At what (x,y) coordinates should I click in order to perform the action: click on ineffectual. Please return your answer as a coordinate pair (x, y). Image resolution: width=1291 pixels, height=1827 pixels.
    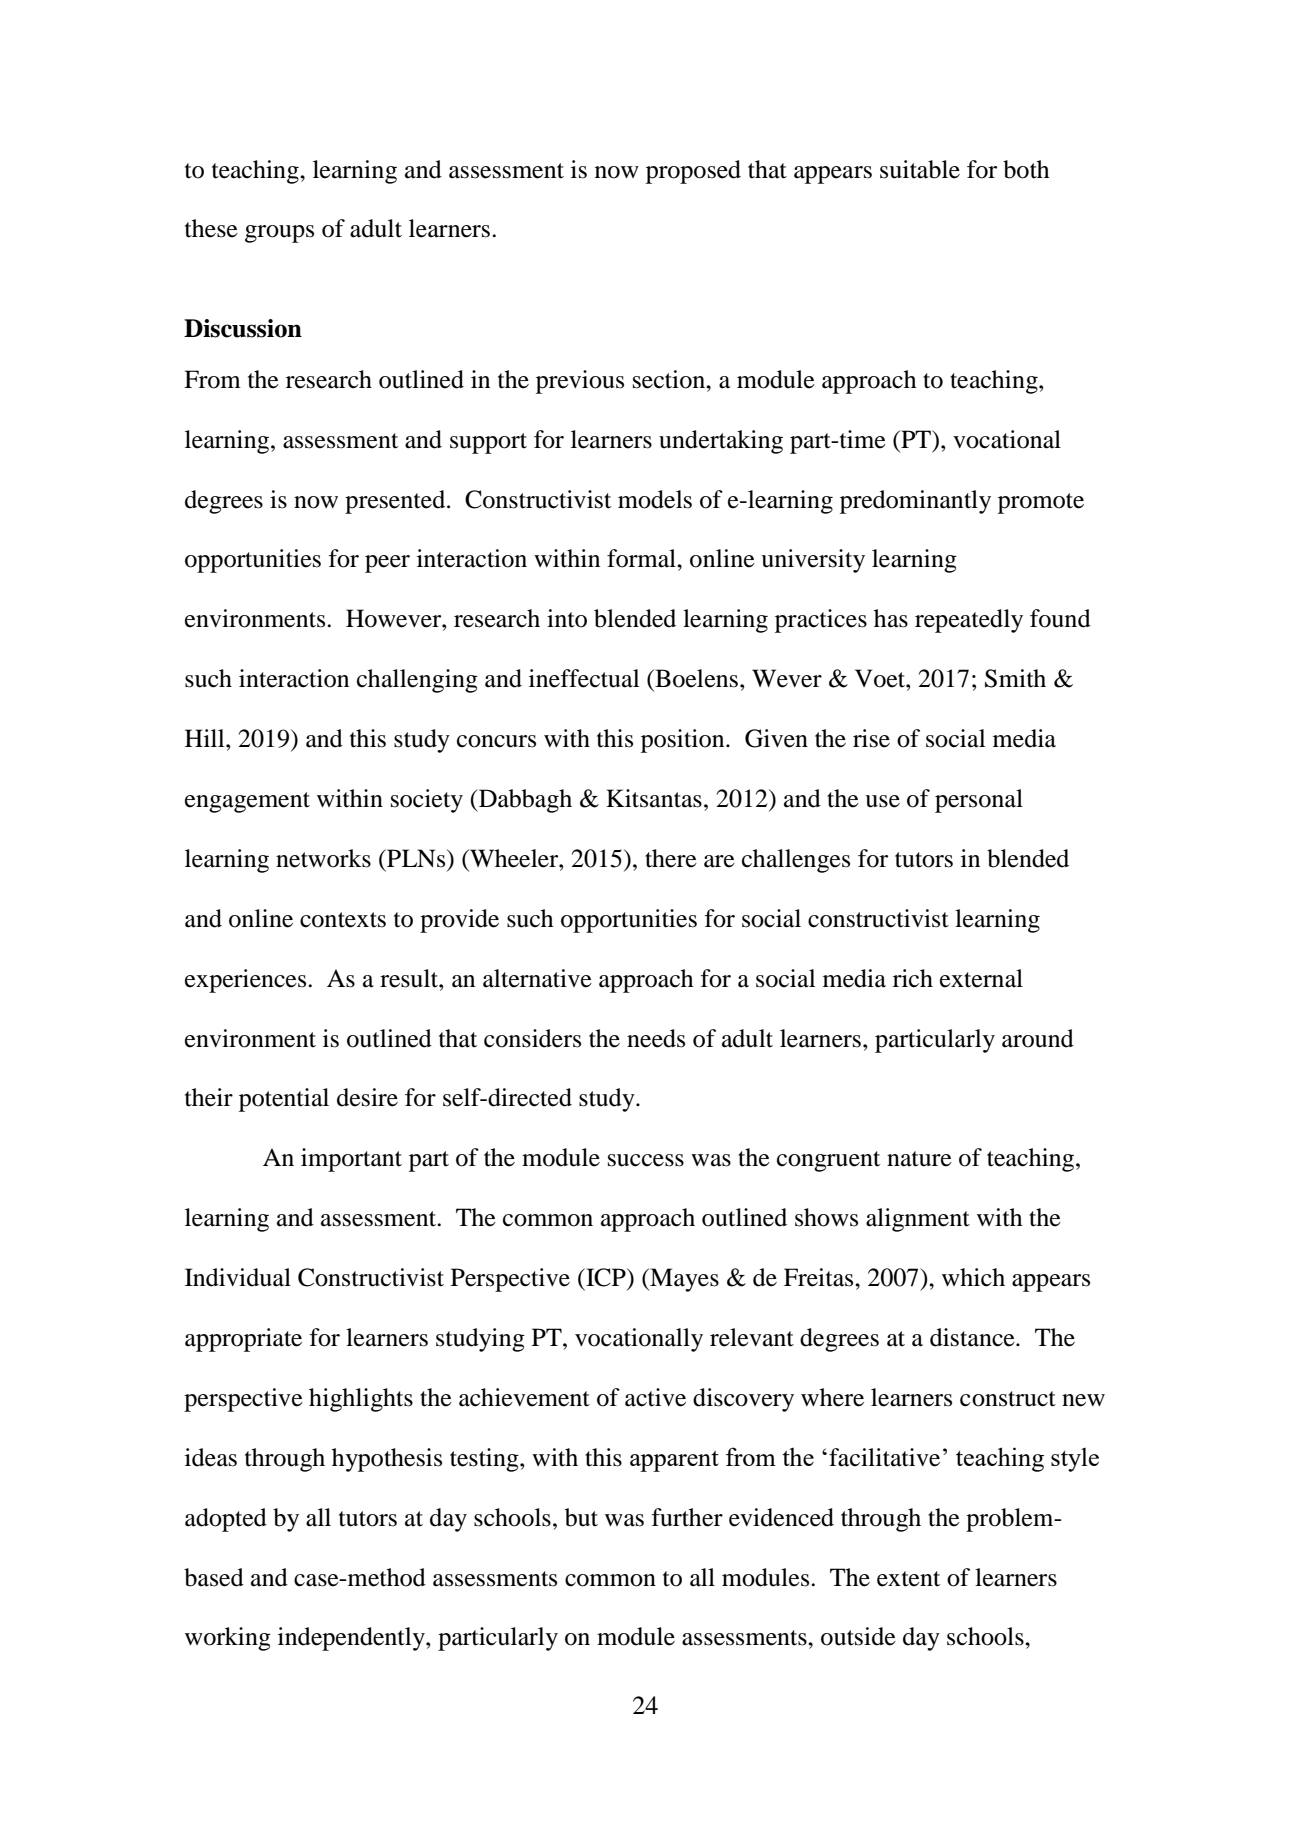
    Looking at the image, I should click on (584, 678).
